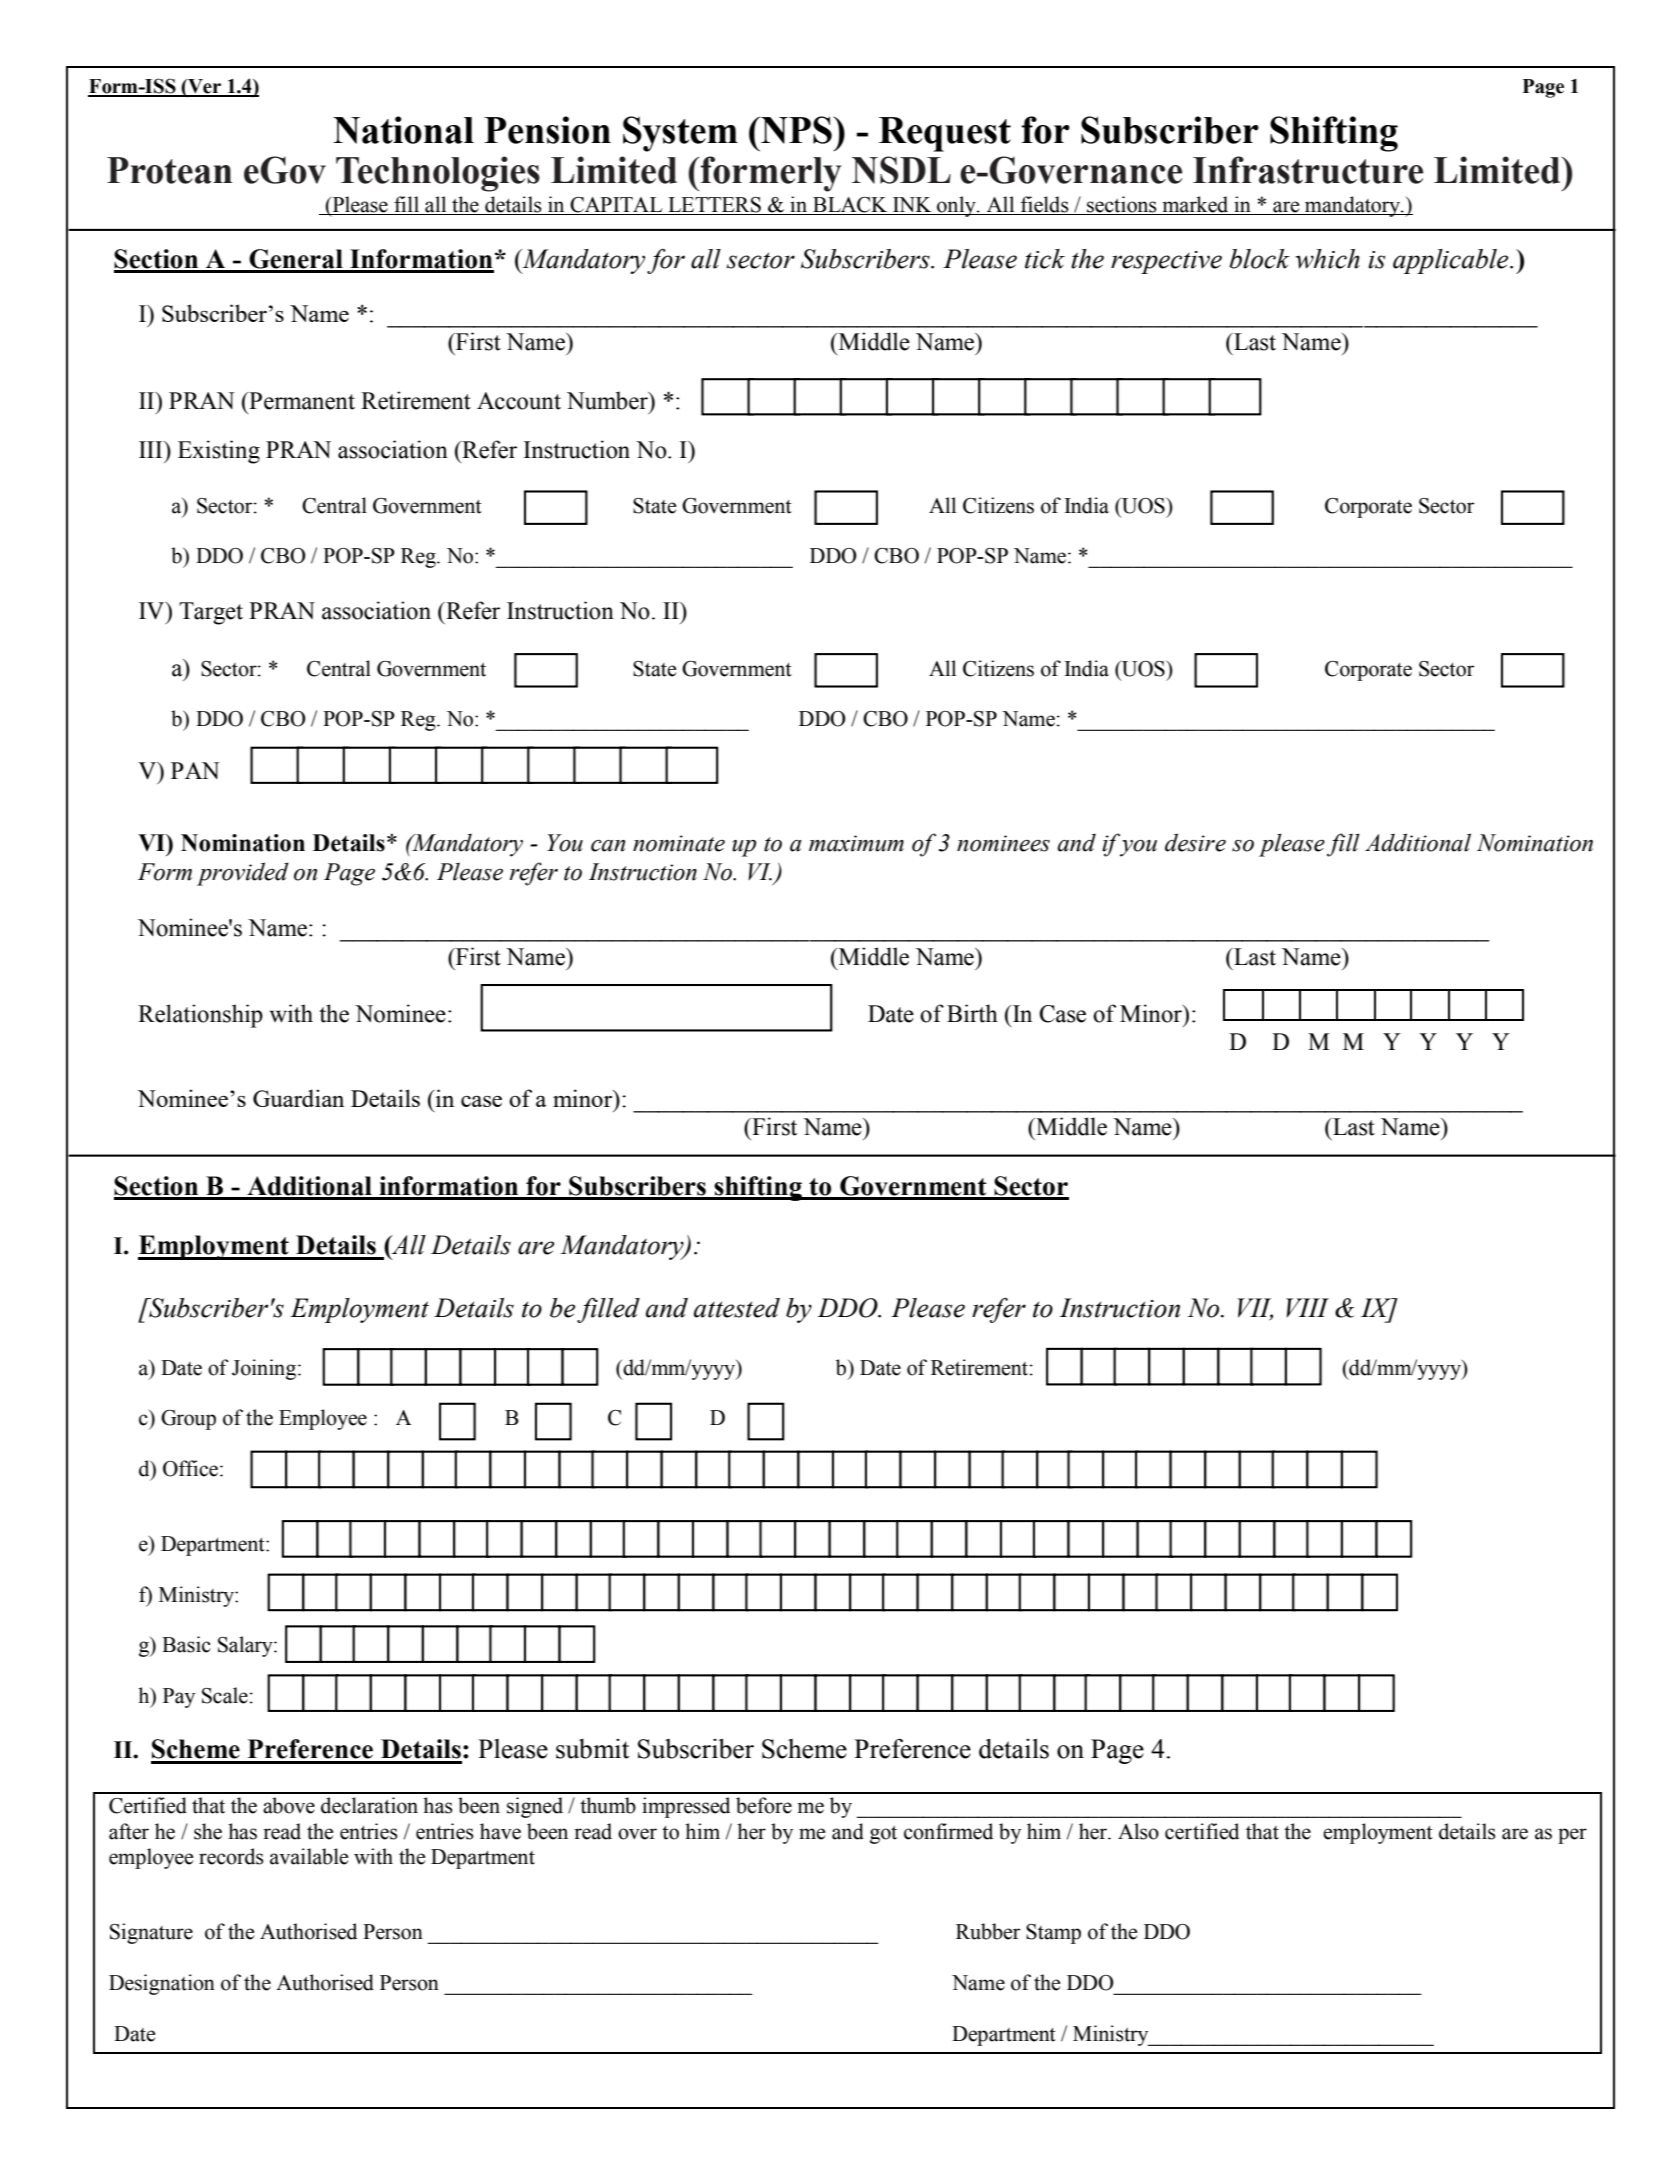 Image resolution: width=1680 pixels, height=2174 pixels. I want to click on VIII, so click(1307, 1307).
